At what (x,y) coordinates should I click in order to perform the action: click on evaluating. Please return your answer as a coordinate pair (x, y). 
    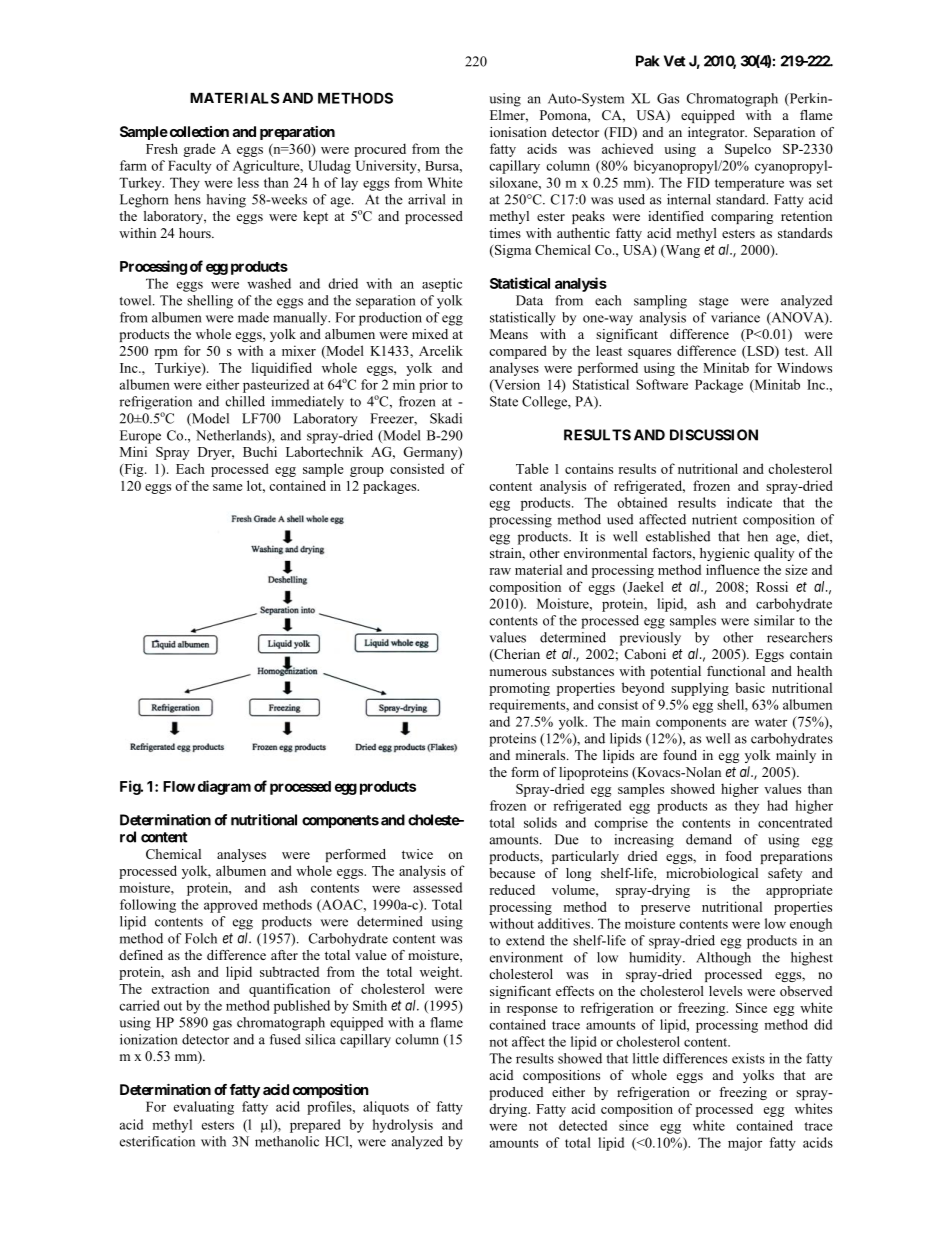
    Looking at the image, I should click on (204, 1108).
